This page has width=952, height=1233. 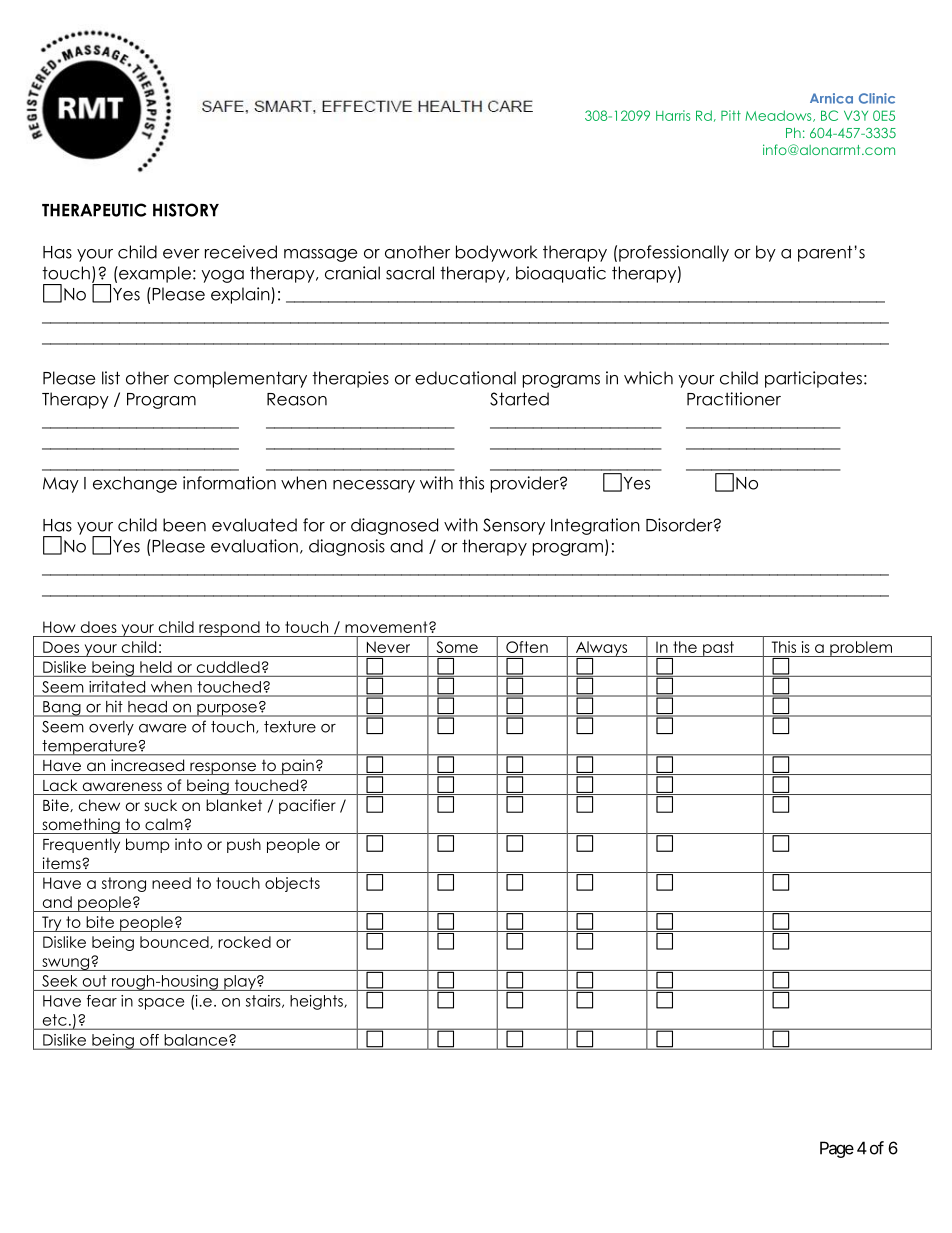 I want to click on balance, so click(x=197, y=1040).
